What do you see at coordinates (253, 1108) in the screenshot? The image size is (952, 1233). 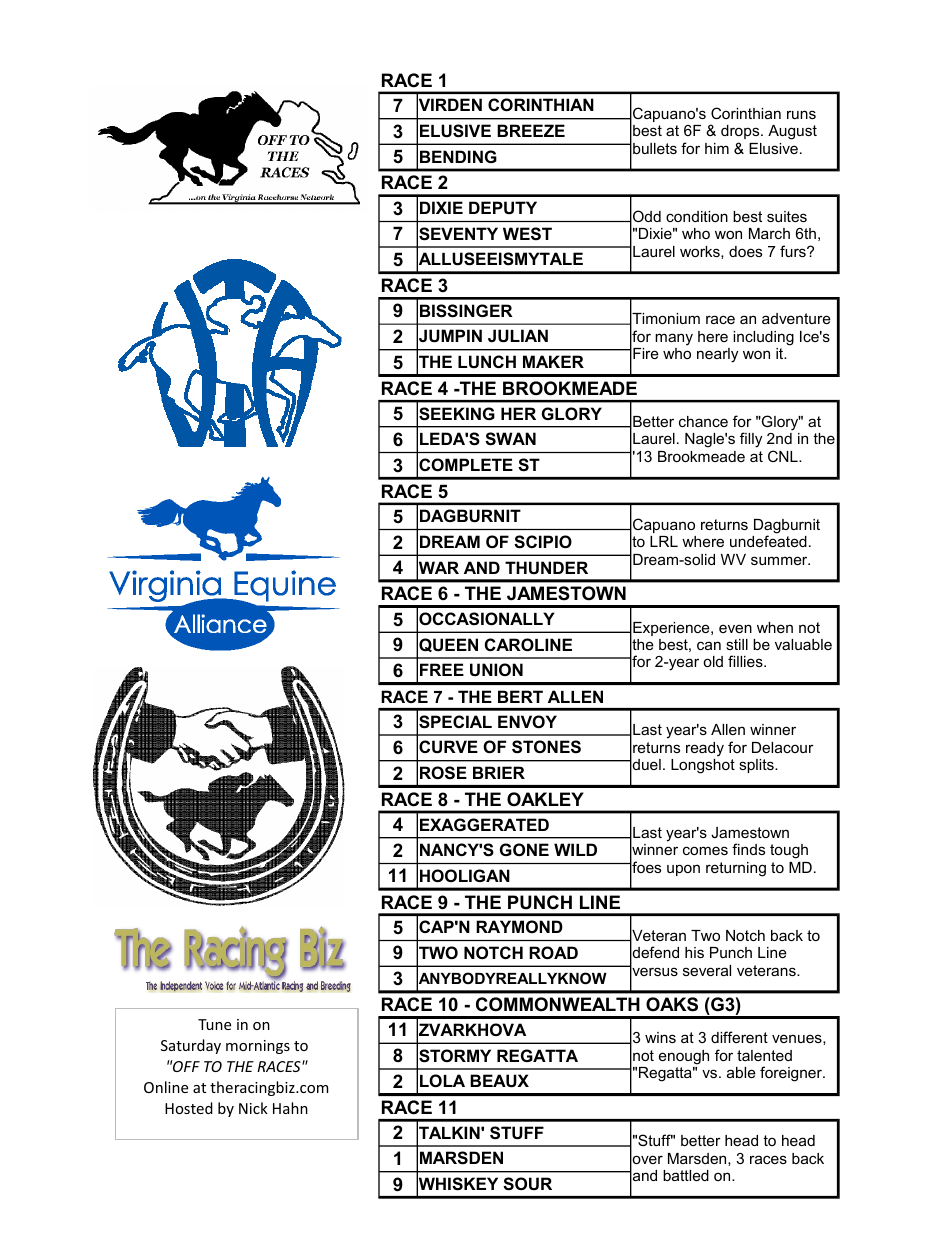 I see `Nick` at bounding box center [253, 1108].
